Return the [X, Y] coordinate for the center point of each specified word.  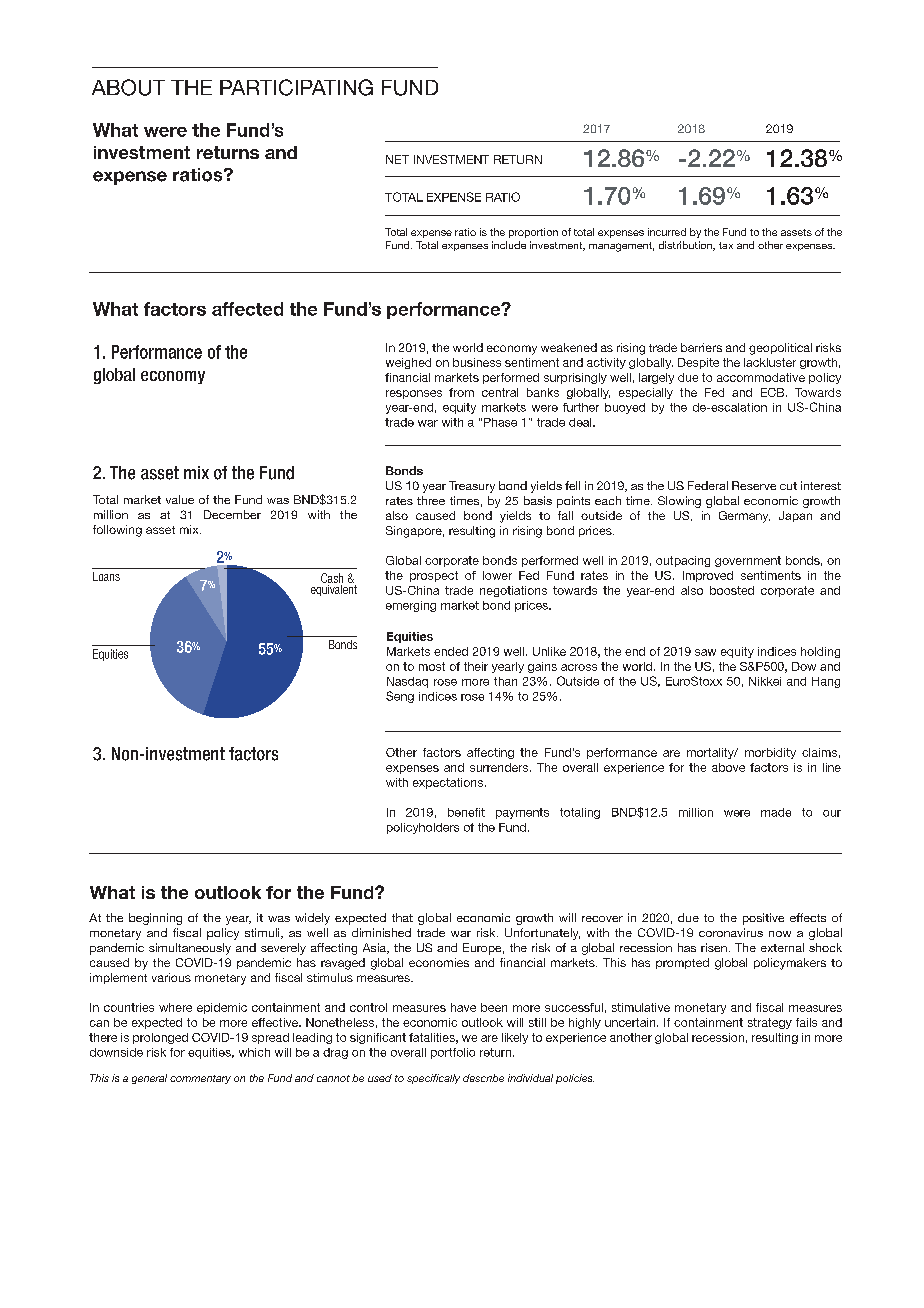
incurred [667, 232]
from [461, 392]
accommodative [761, 377]
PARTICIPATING [296, 87]
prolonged [160, 1038]
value [180, 499]
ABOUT [128, 87]
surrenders [500, 767]
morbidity [770, 753]
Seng [400, 697]
